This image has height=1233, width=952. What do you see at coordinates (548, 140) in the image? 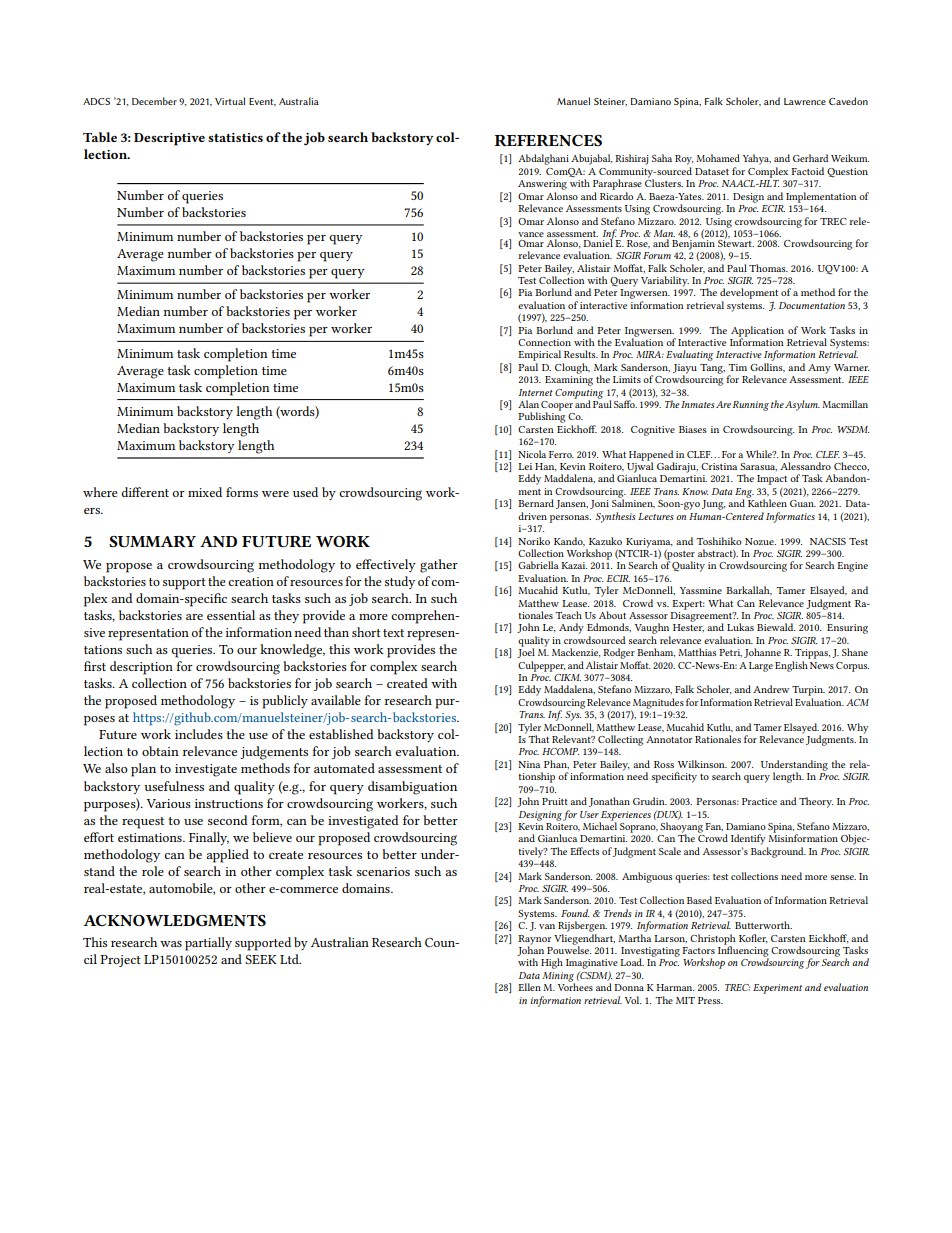
I see `REFERENCES` at bounding box center [548, 140].
